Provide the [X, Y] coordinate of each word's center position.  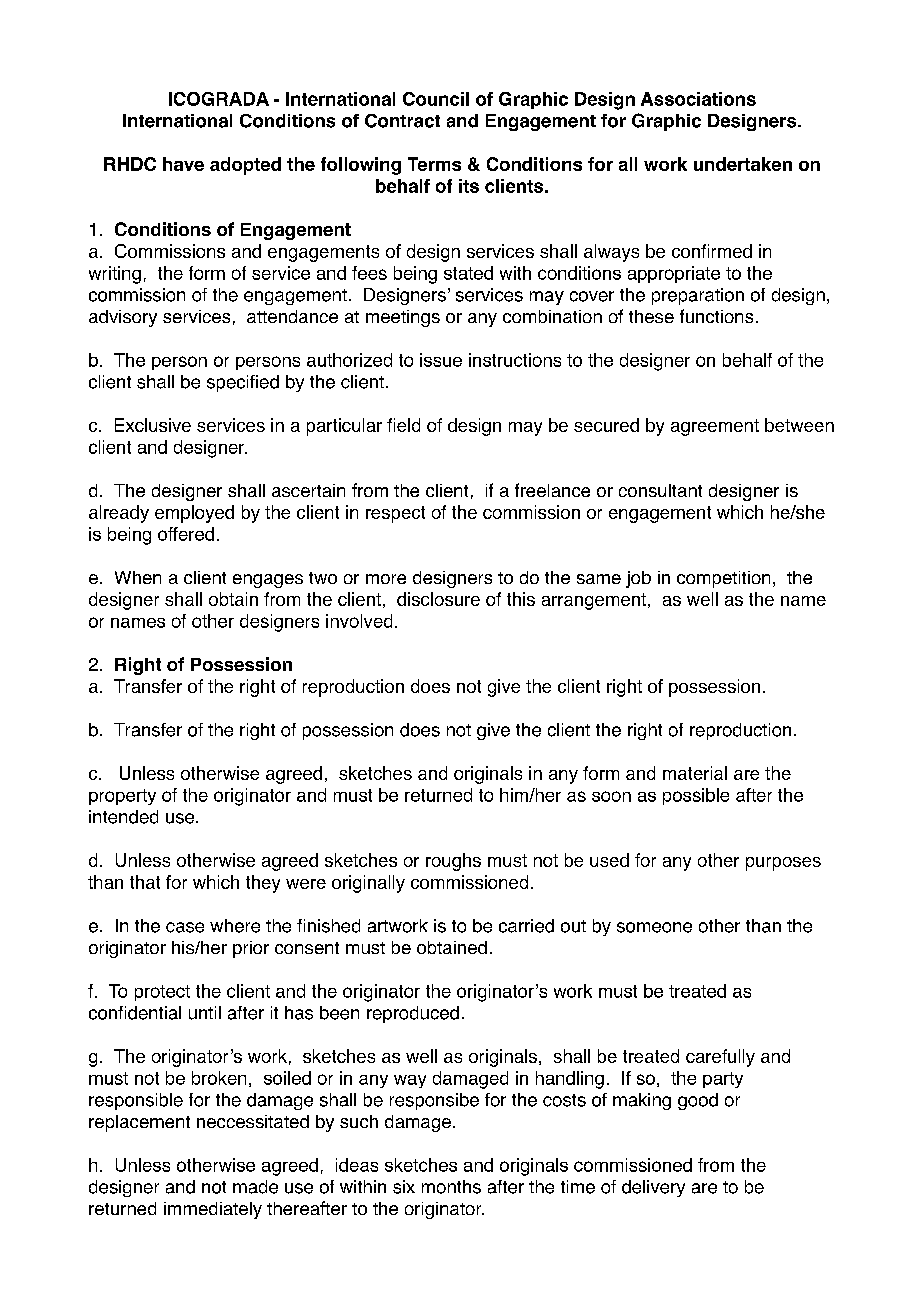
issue [441, 360]
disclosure [438, 599]
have [183, 164]
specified [243, 383]
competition [723, 579]
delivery [653, 1188]
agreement [715, 427]
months [451, 1187]
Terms [434, 164]
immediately [213, 1210]
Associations [698, 99]
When [138, 577]
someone [654, 927]
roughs [453, 862]
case [185, 927]
